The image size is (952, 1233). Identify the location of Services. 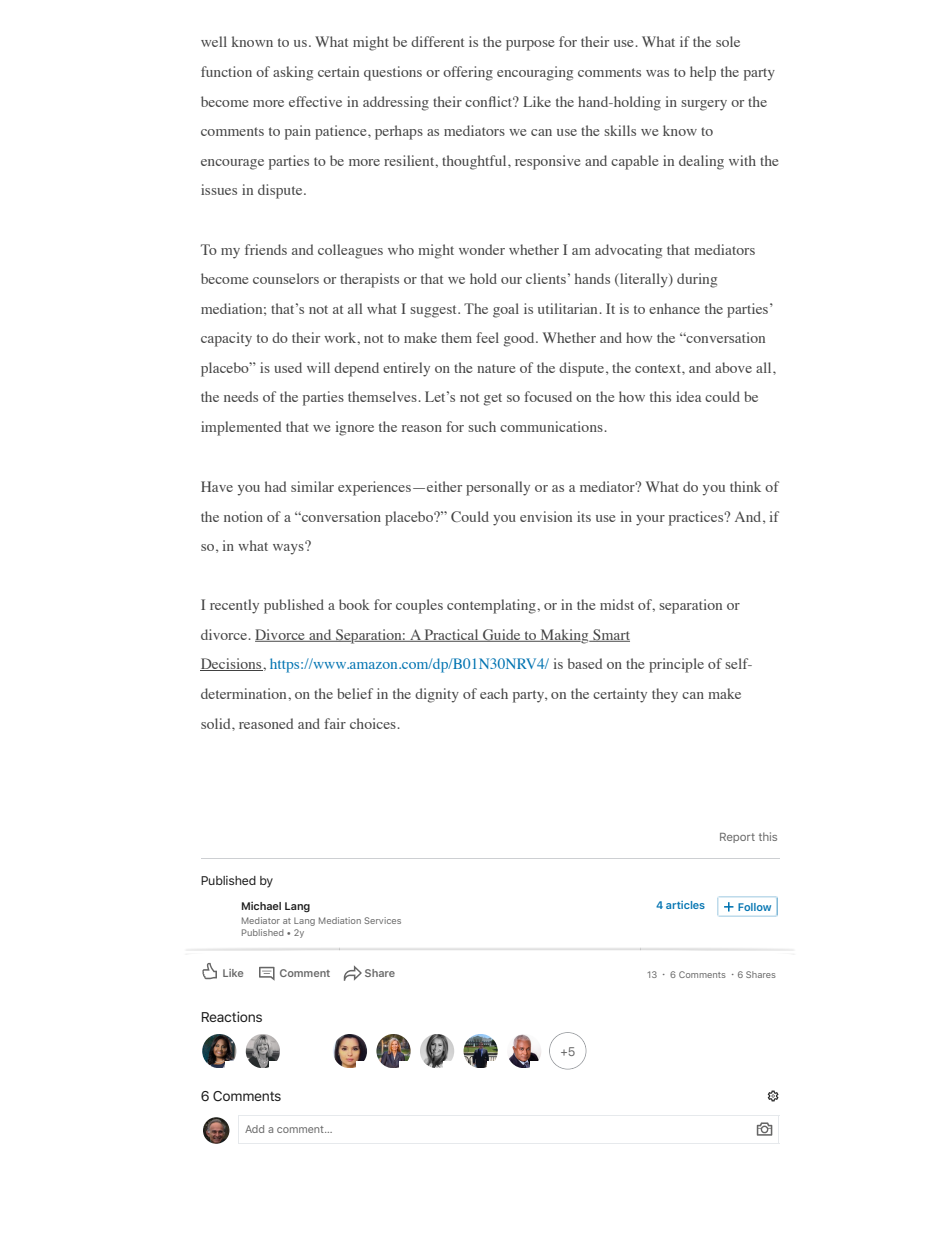
(382, 920).
